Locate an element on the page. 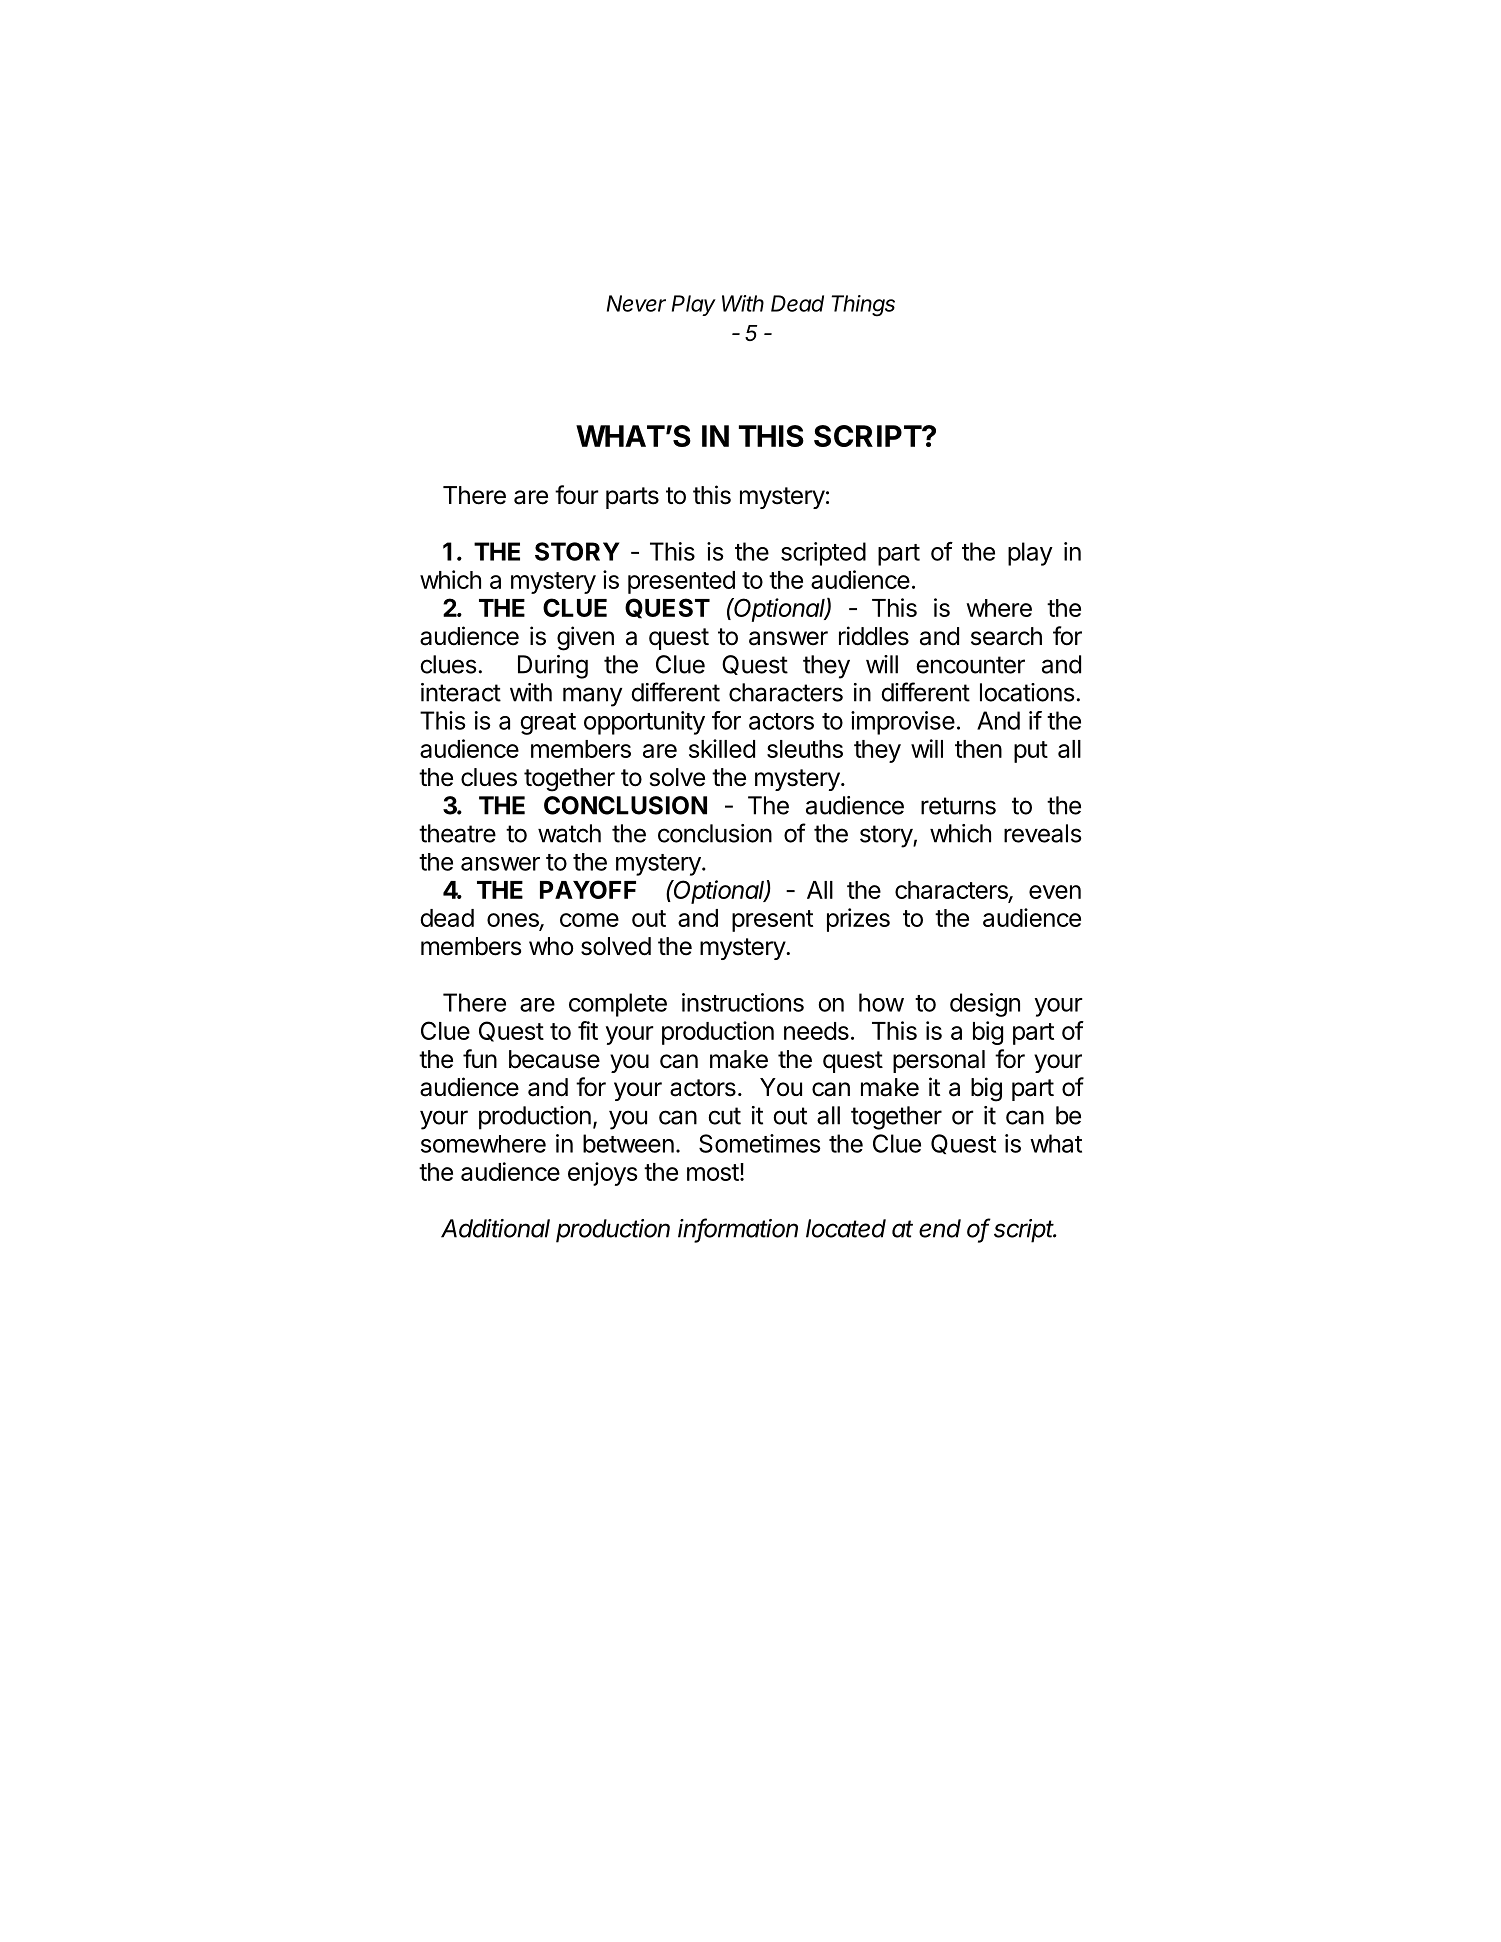  design is located at coordinates (985, 1005).
